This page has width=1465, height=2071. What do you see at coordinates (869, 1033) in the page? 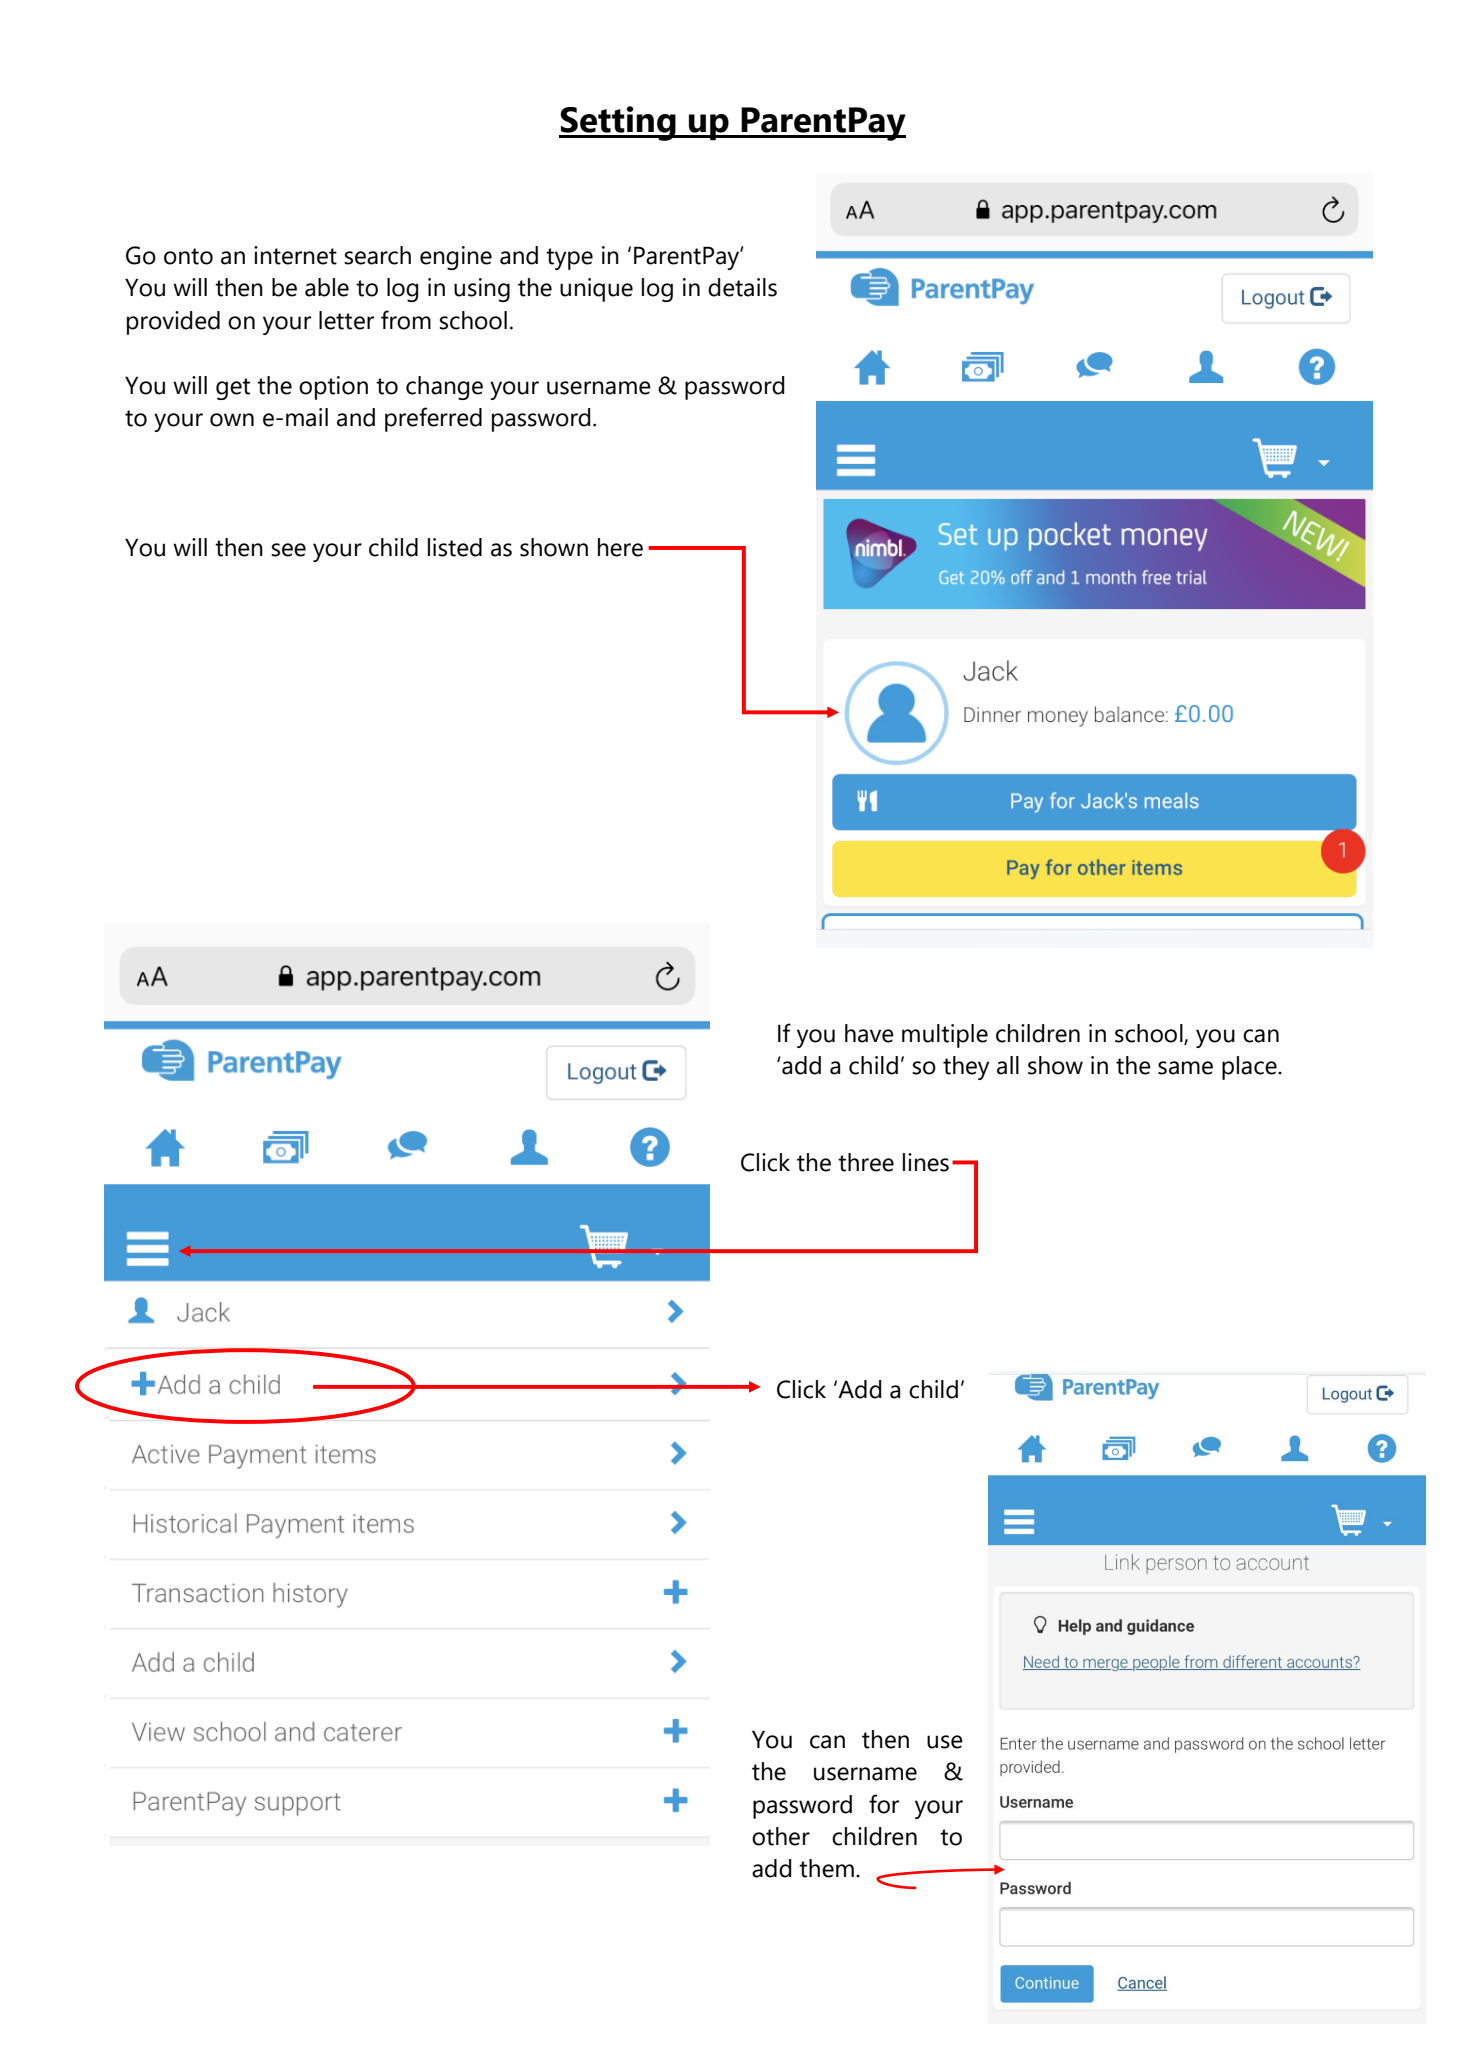
I see `have` at bounding box center [869, 1033].
